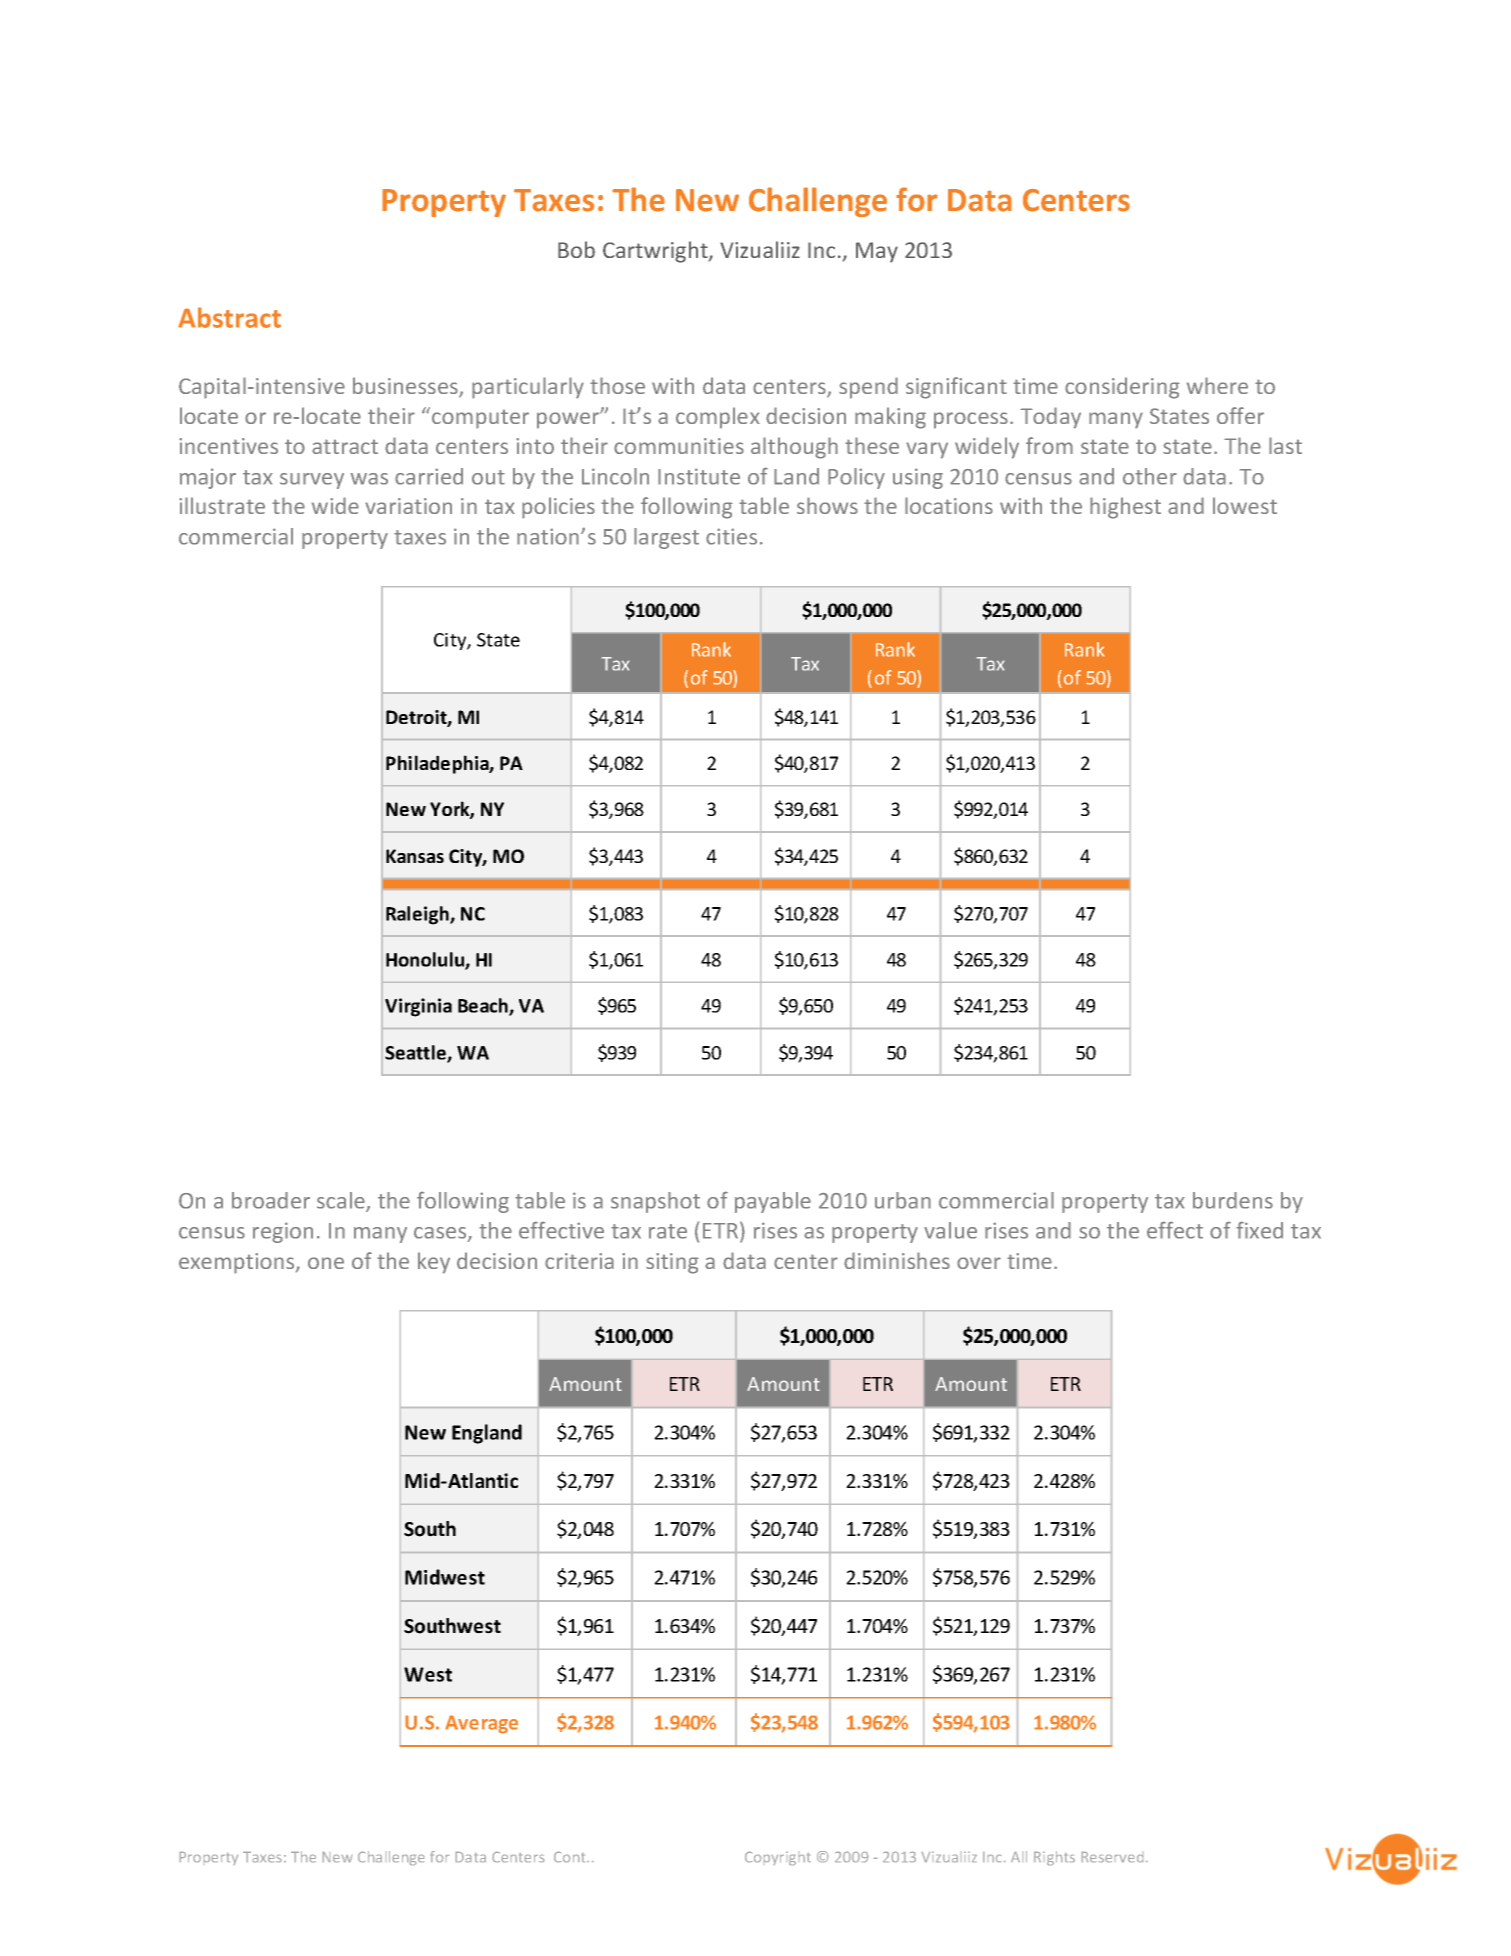 The height and width of the screenshot is (1956, 1511). Describe the element at coordinates (1259, 1230) in the screenshot. I see `fixed` at that location.
